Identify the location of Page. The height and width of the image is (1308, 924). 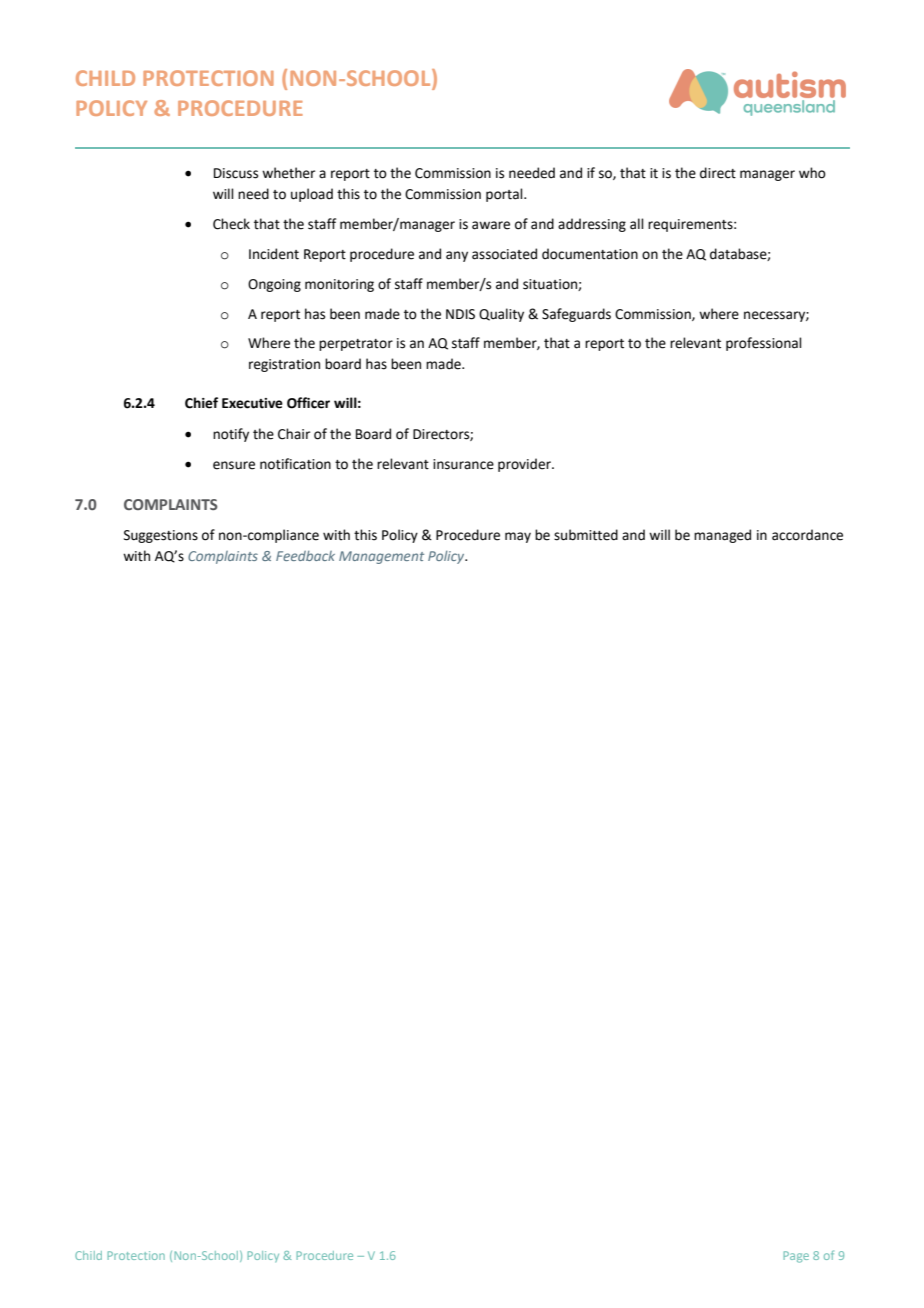
(796, 1257).
